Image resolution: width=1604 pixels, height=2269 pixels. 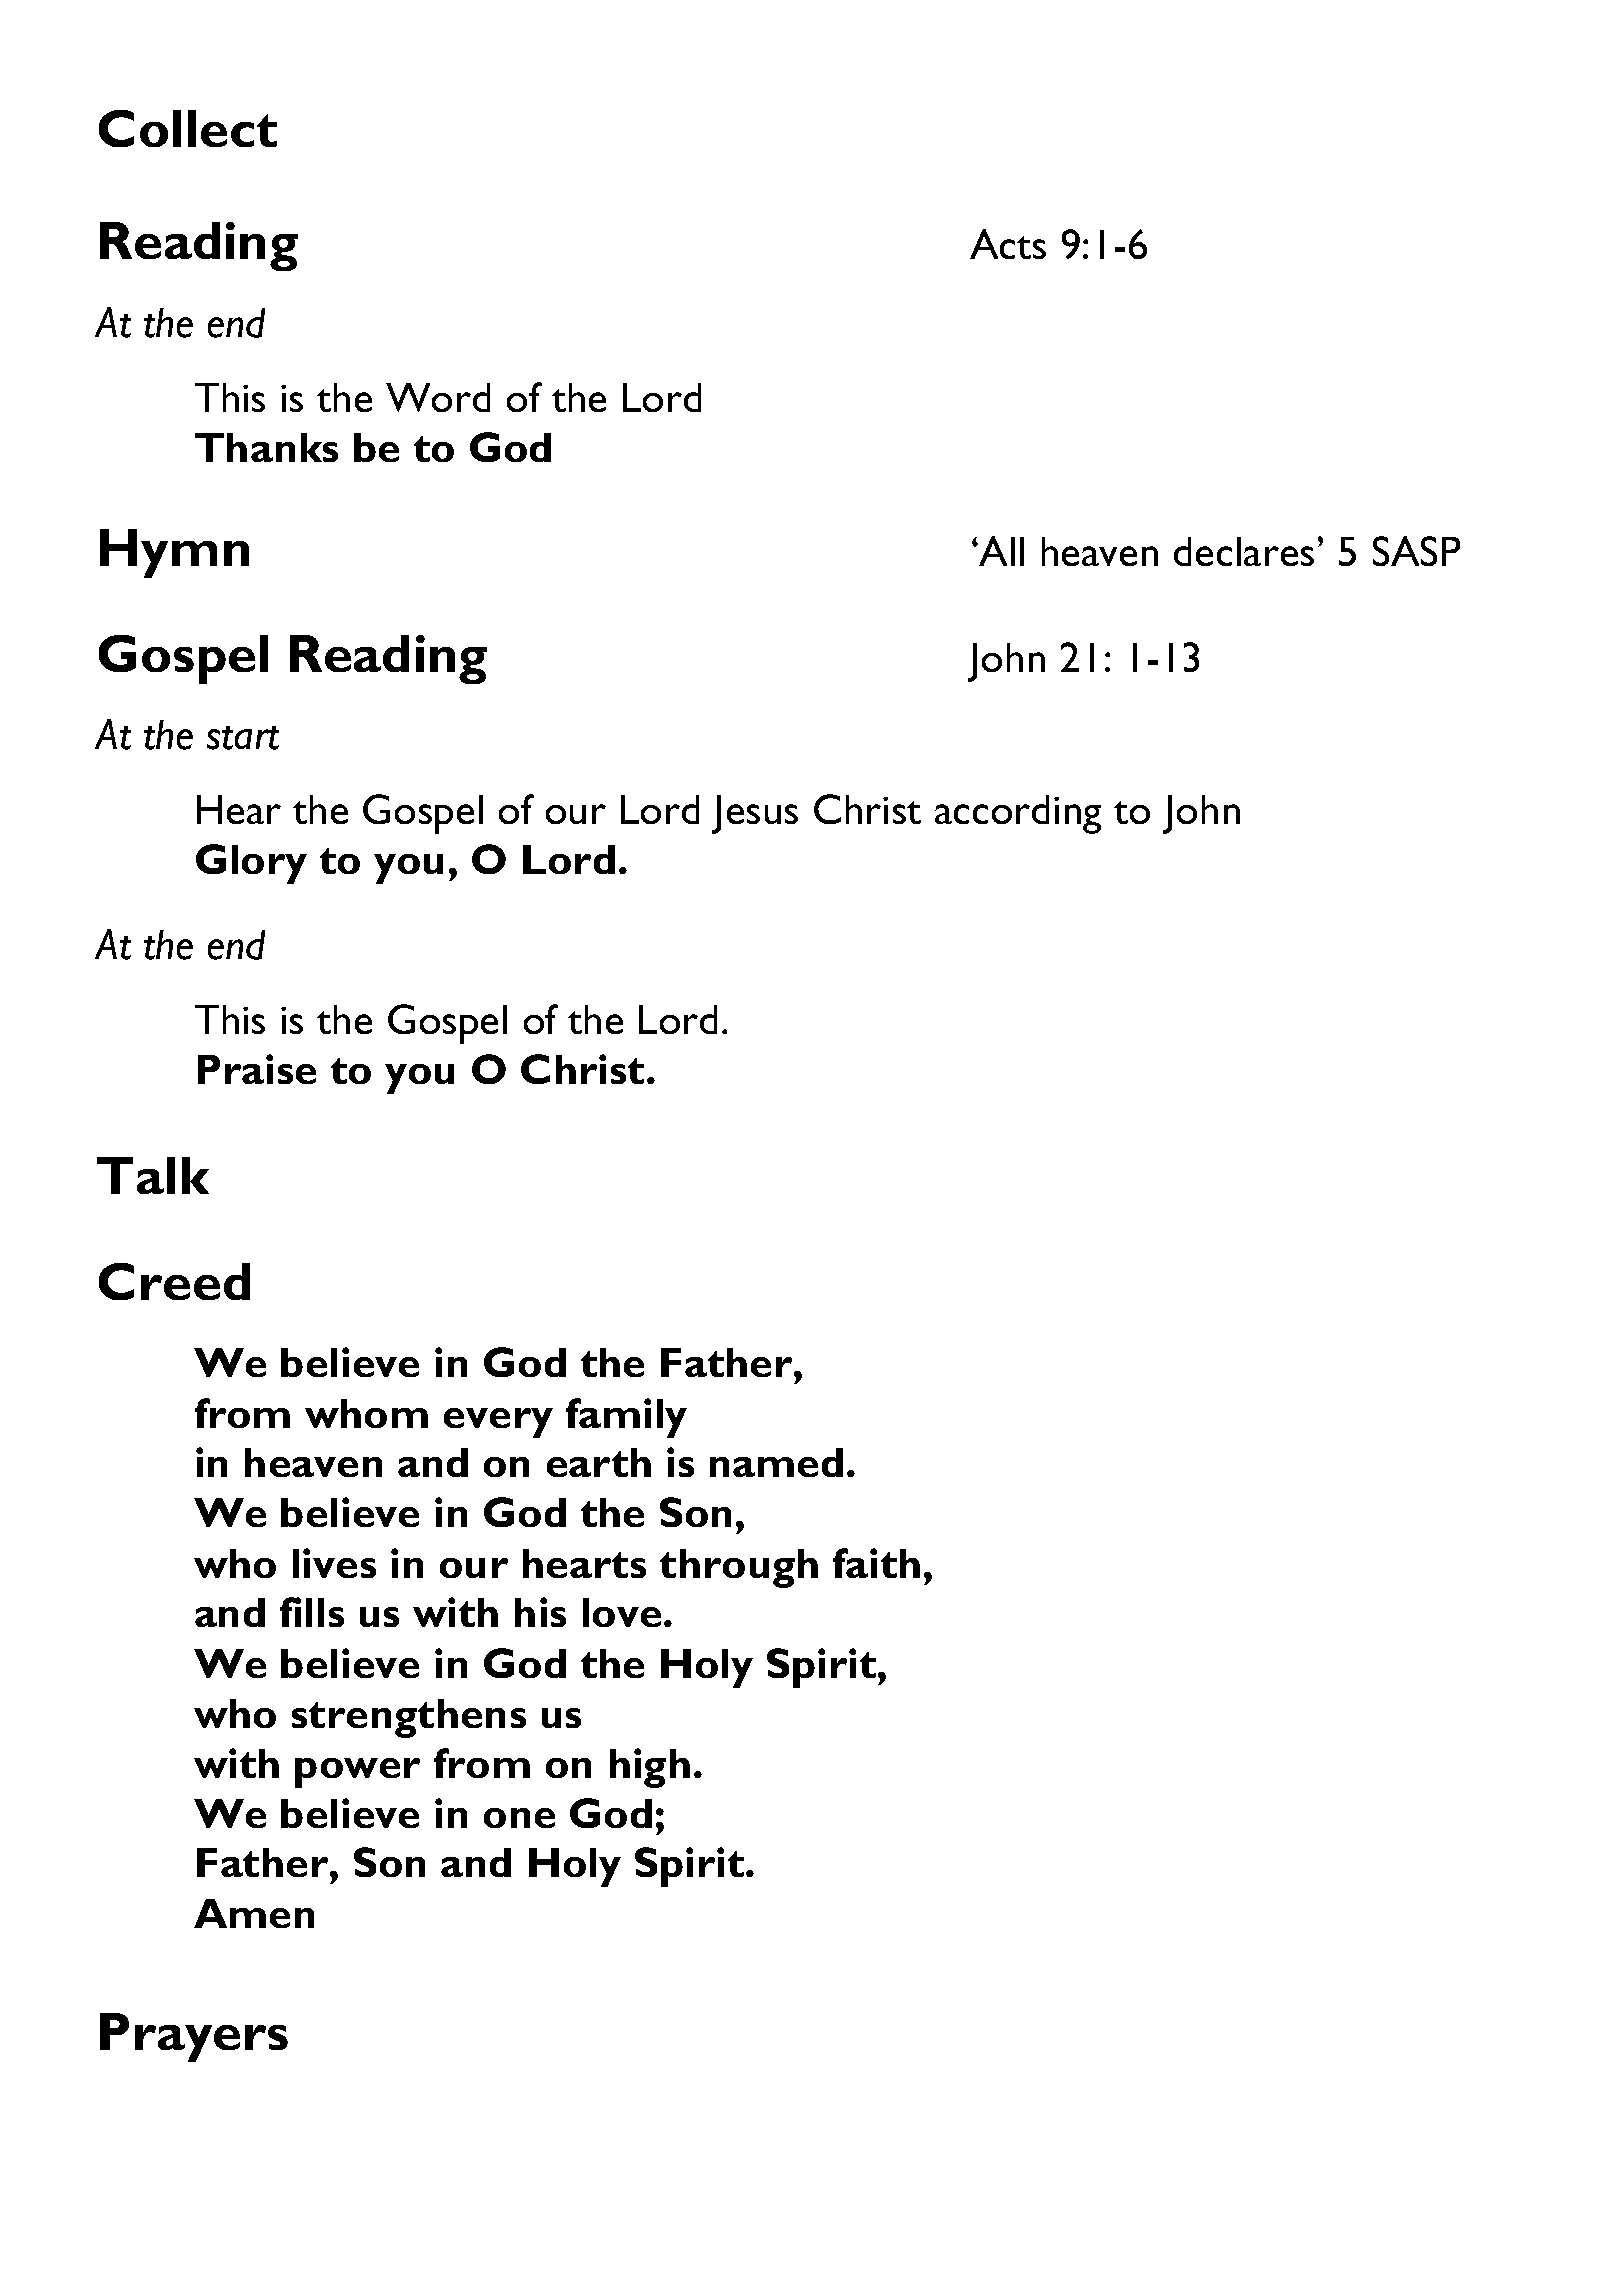 I want to click on Acts, so click(x=1008, y=244).
